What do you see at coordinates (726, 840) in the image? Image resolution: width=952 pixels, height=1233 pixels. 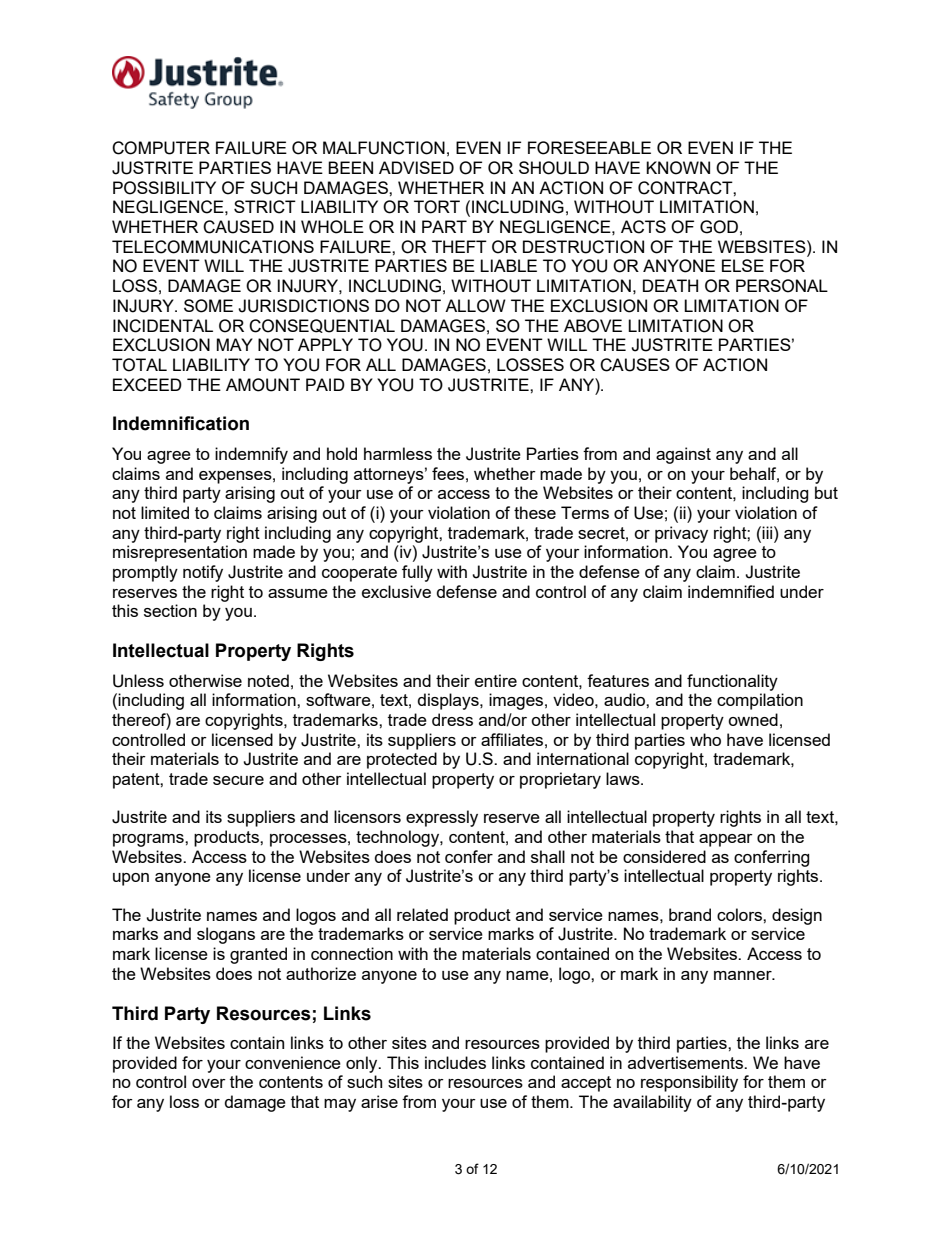 I see `appear` at bounding box center [726, 840].
